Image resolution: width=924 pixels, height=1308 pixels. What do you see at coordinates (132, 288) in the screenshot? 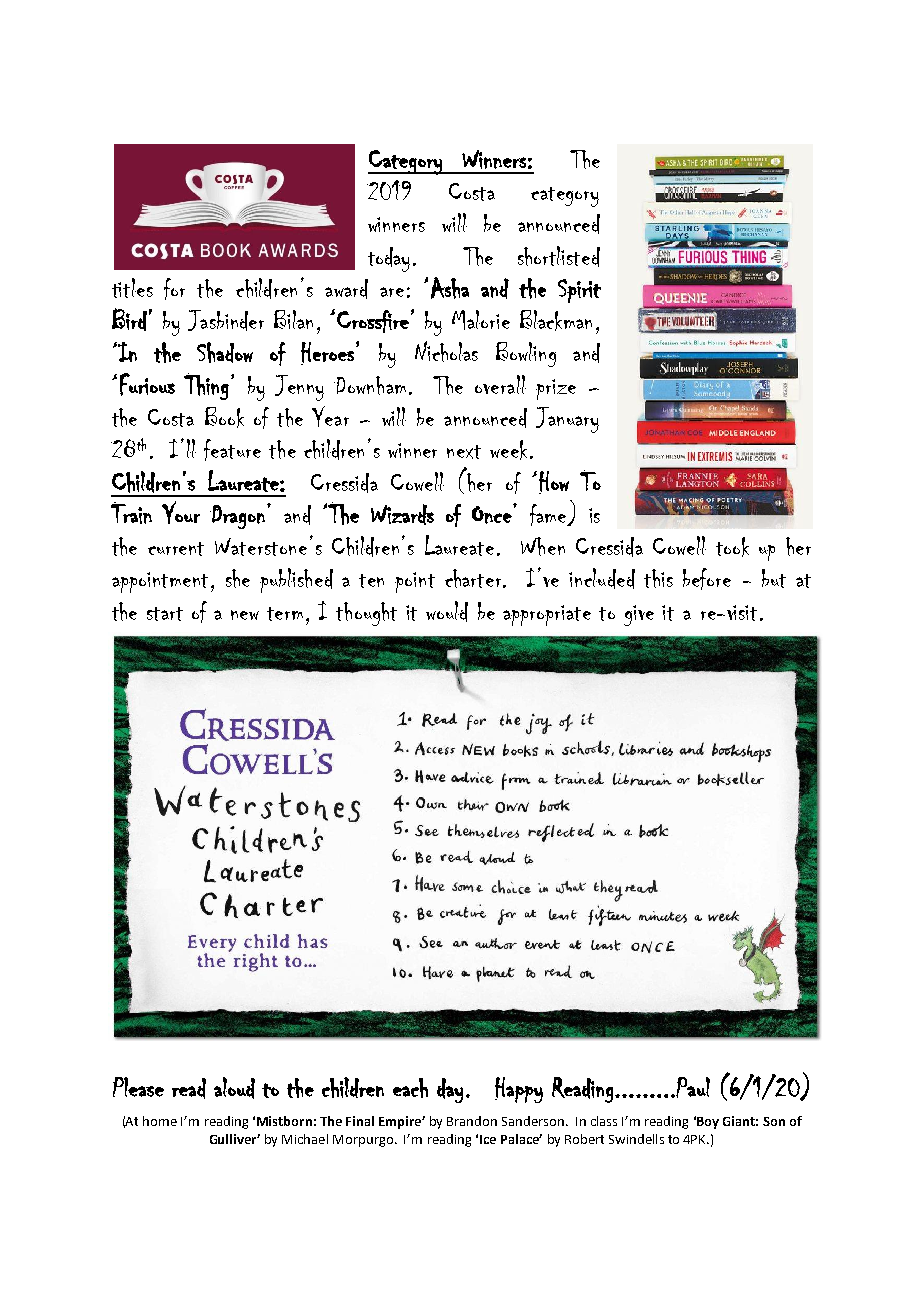
I see `titles` at bounding box center [132, 288].
